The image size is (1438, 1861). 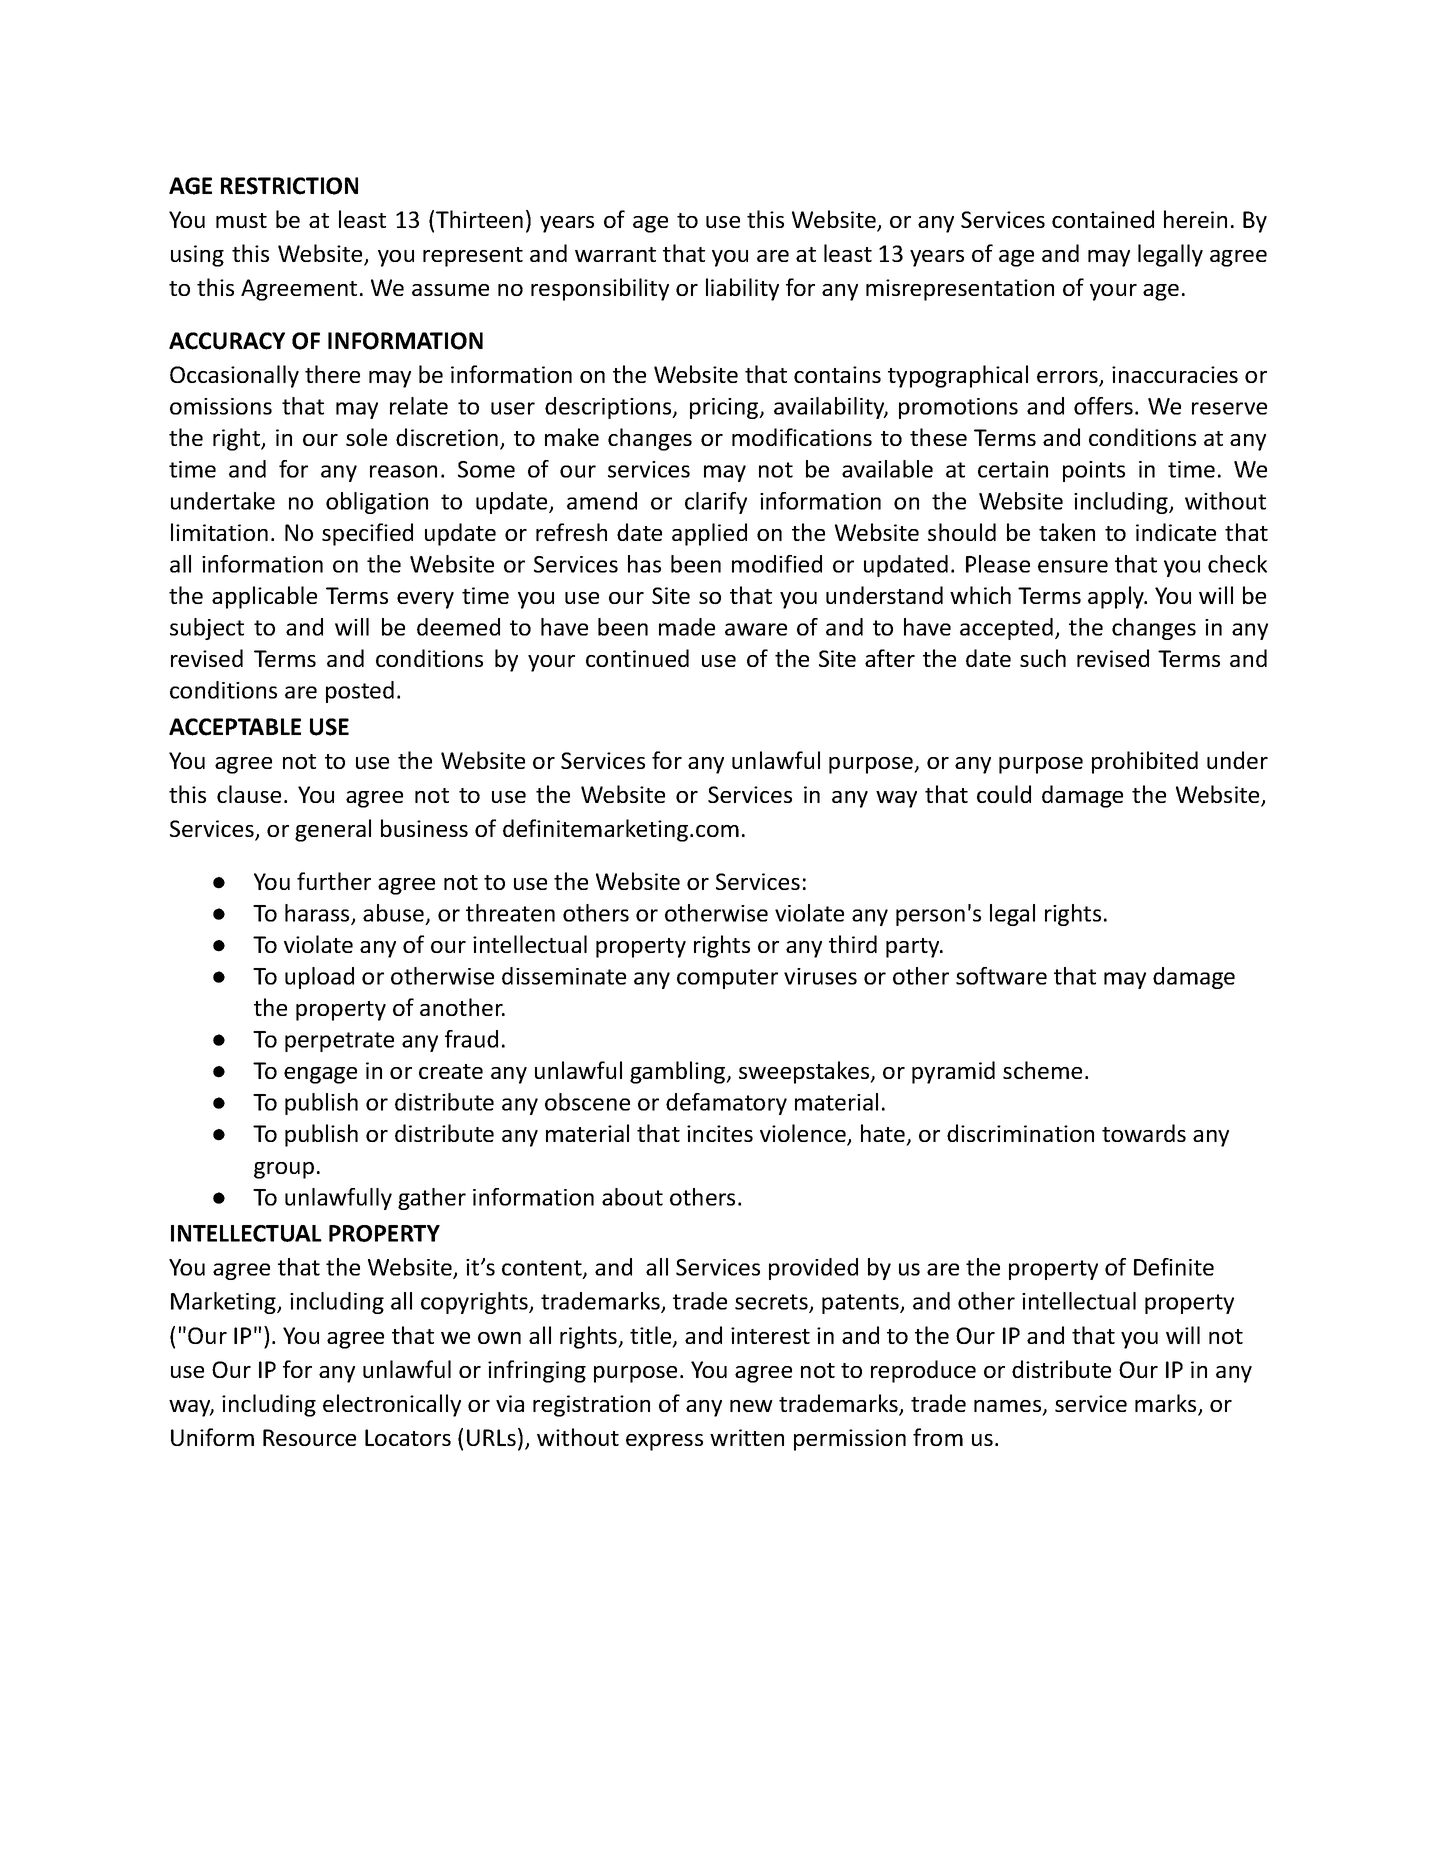 What do you see at coordinates (853, 944) in the screenshot?
I see `third` at bounding box center [853, 944].
